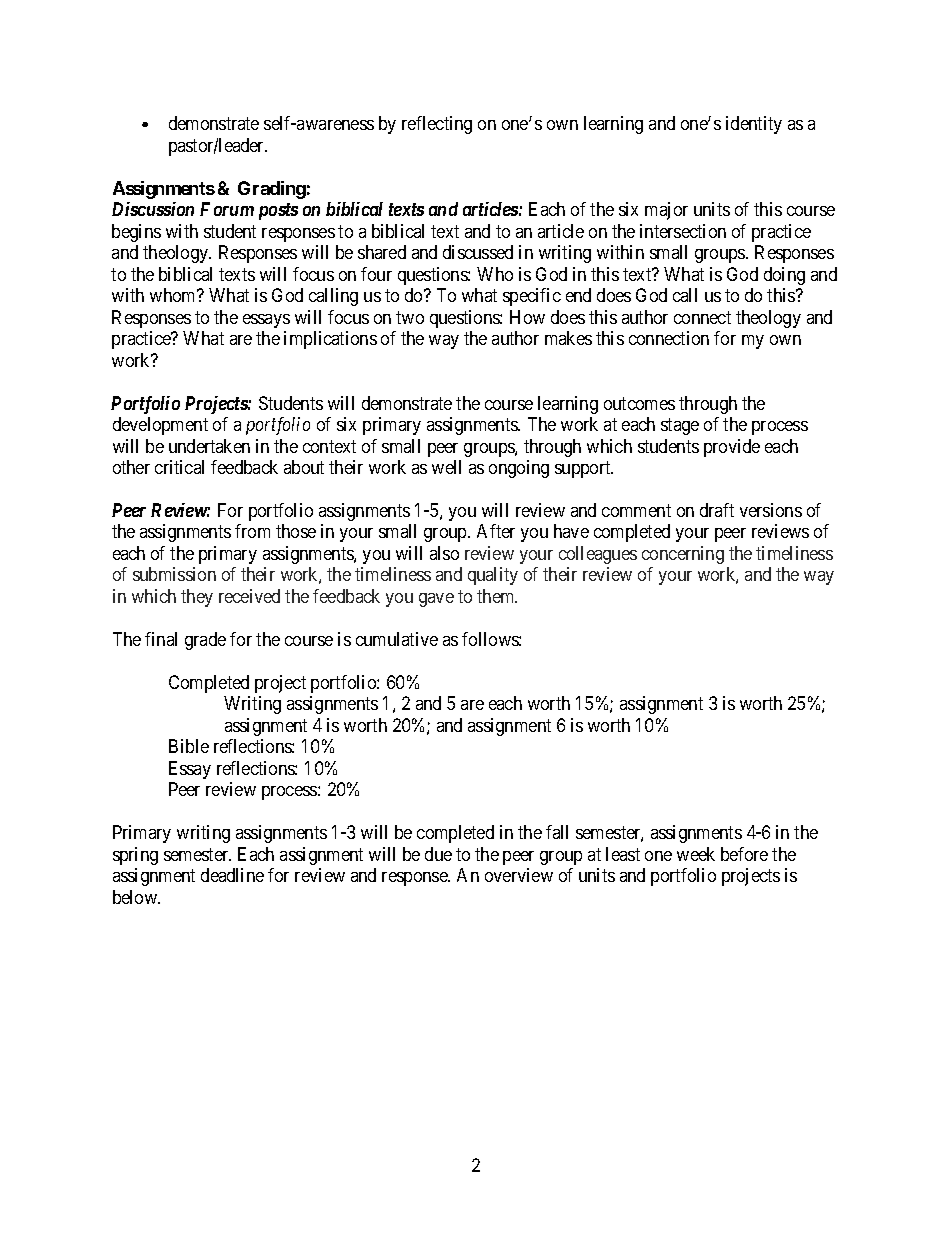 The width and height of the page is (952, 1233). I want to click on stage, so click(680, 426).
